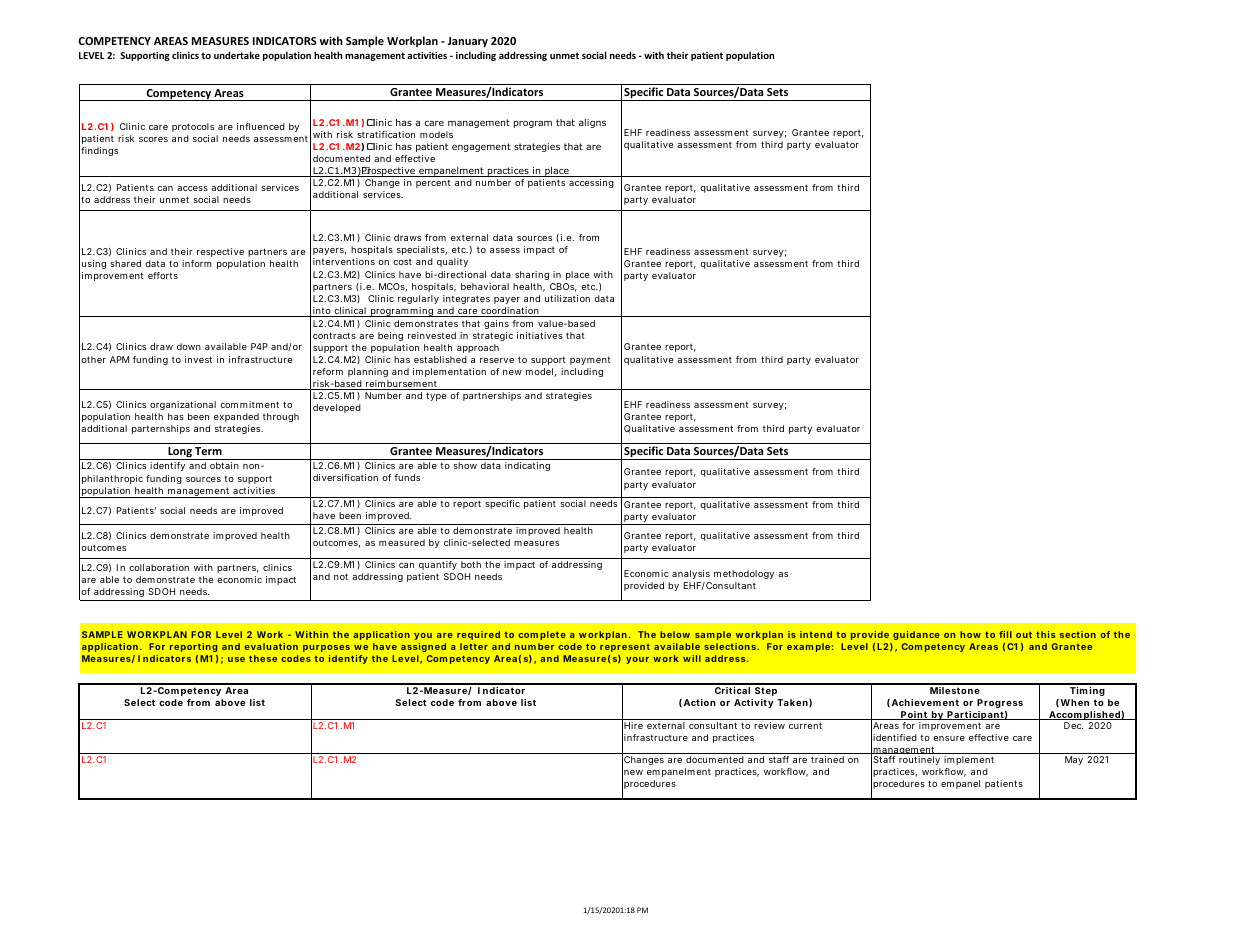 Image resolution: width=1233 pixels, height=952 pixels. I want to click on January, so click(468, 42).
